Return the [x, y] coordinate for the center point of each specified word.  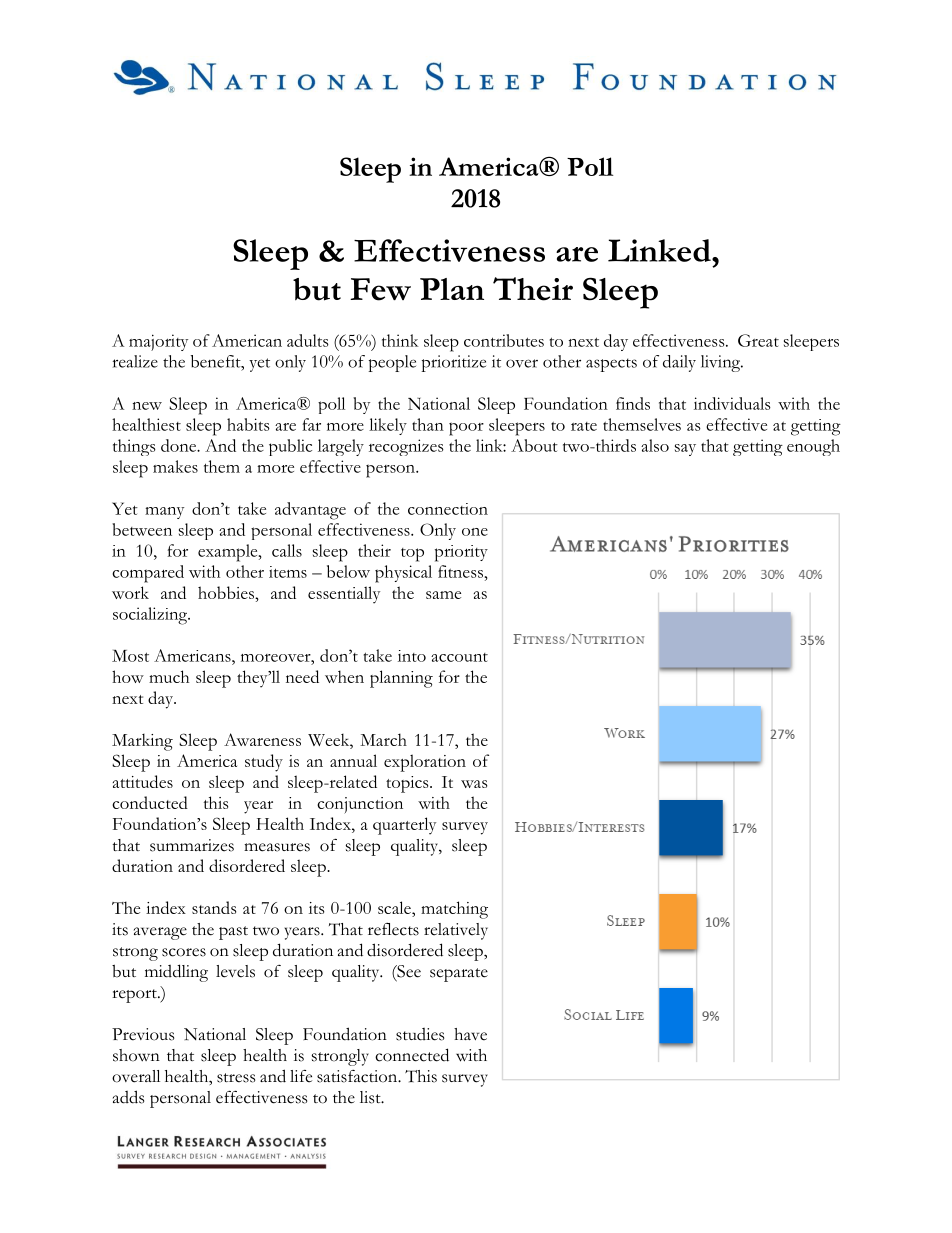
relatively [456, 931]
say [685, 450]
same [443, 595]
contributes [504, 340]
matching [454, 910]
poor [466, 429]
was [474, 784]
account [459, 657]
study [264, 763]
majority [158, 342]
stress [236, 1078]
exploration [425, 763]
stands [214, 907]
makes [175, 466]
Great [758, 340]
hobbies [227, 592]
